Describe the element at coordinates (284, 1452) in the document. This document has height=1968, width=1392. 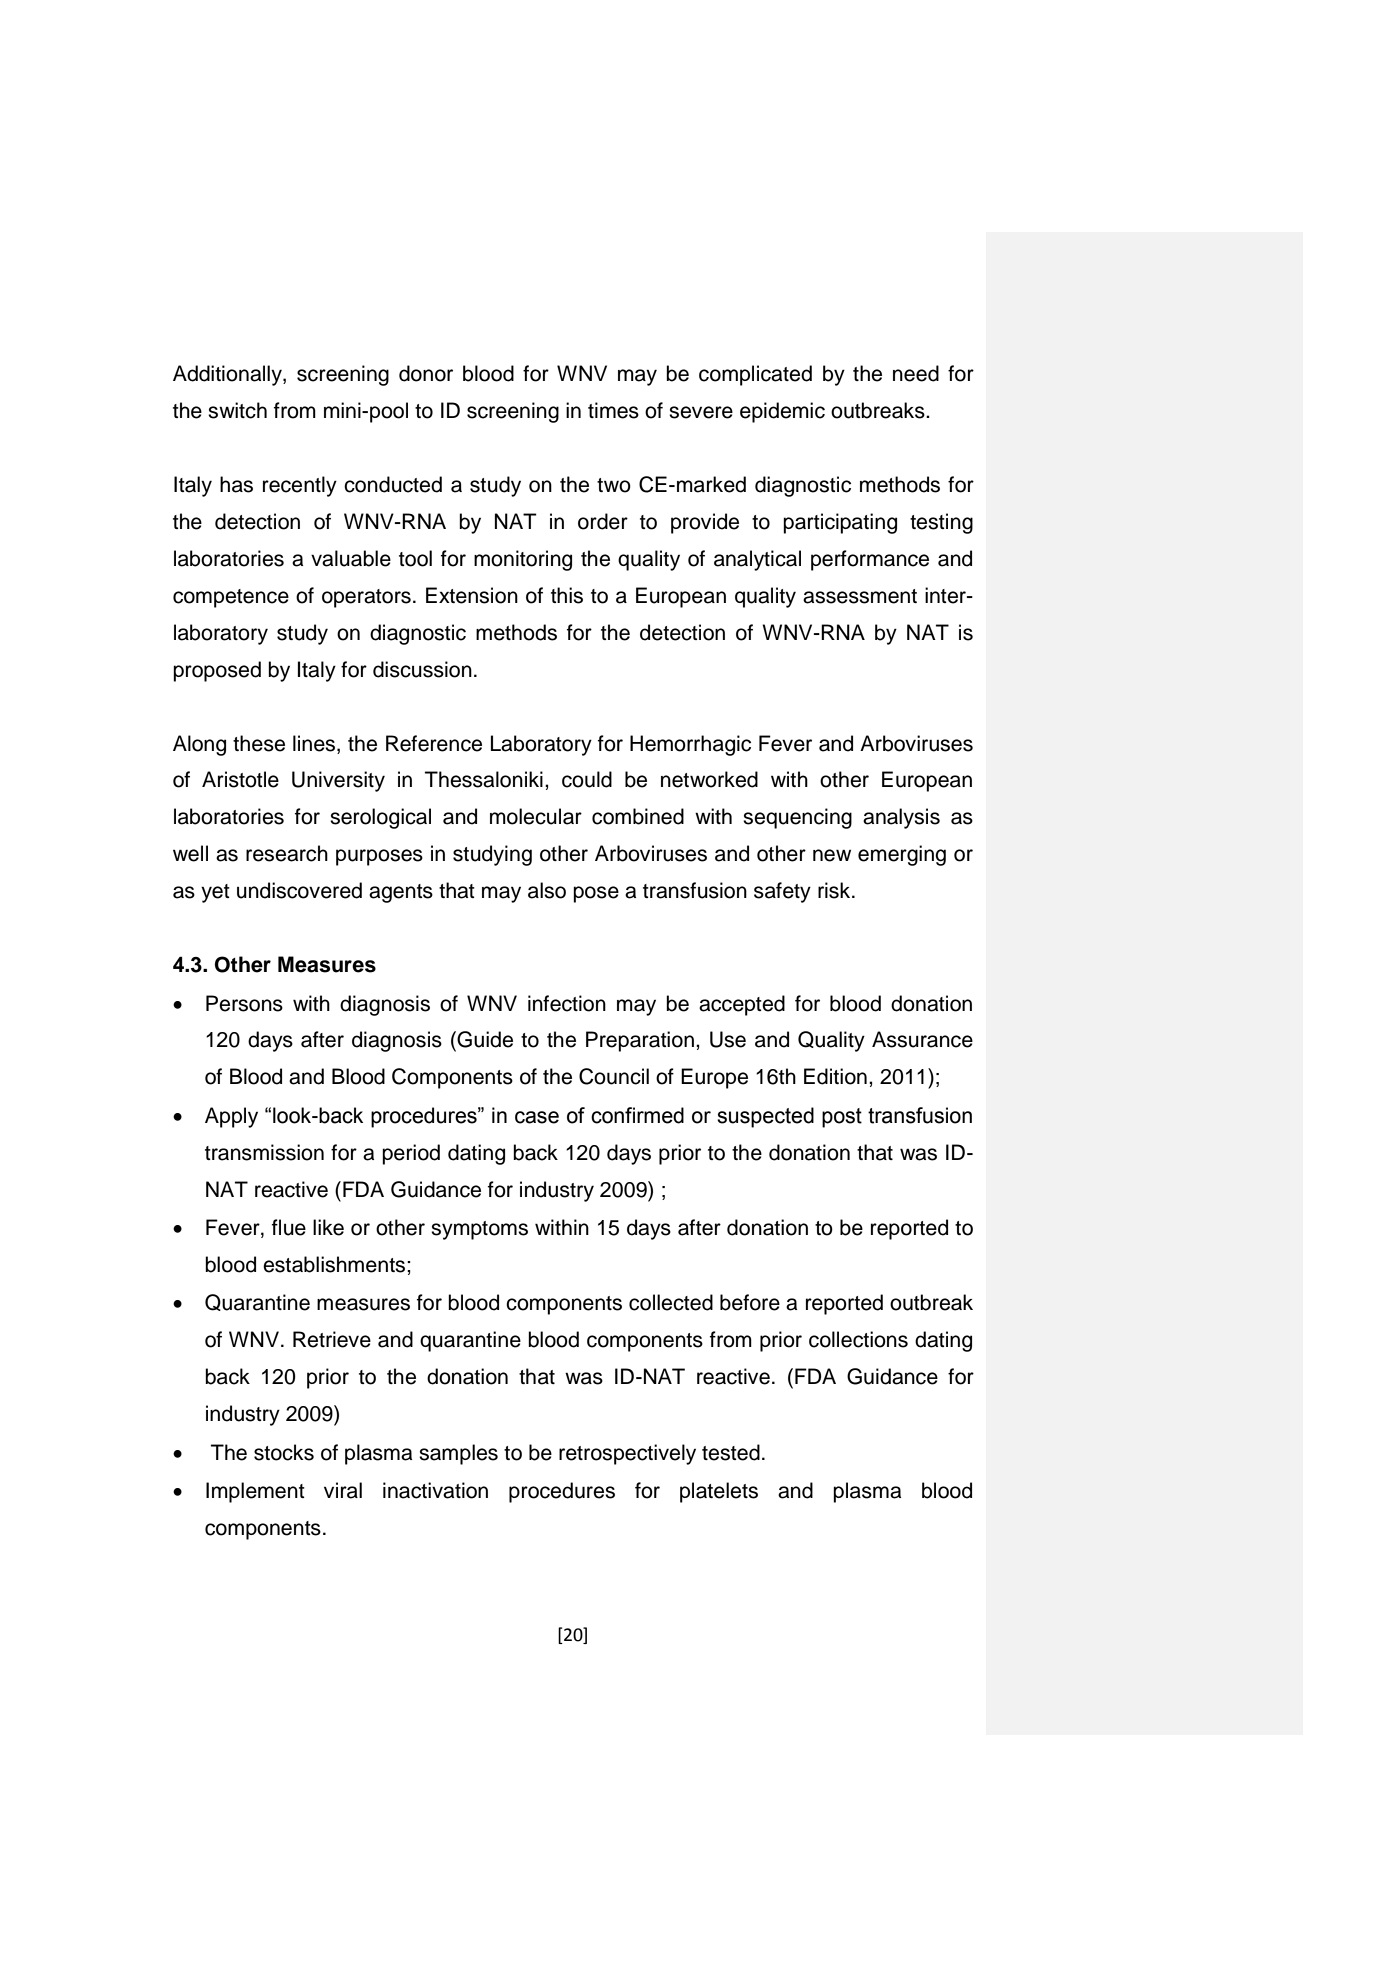
I see `stocks` at that location.
